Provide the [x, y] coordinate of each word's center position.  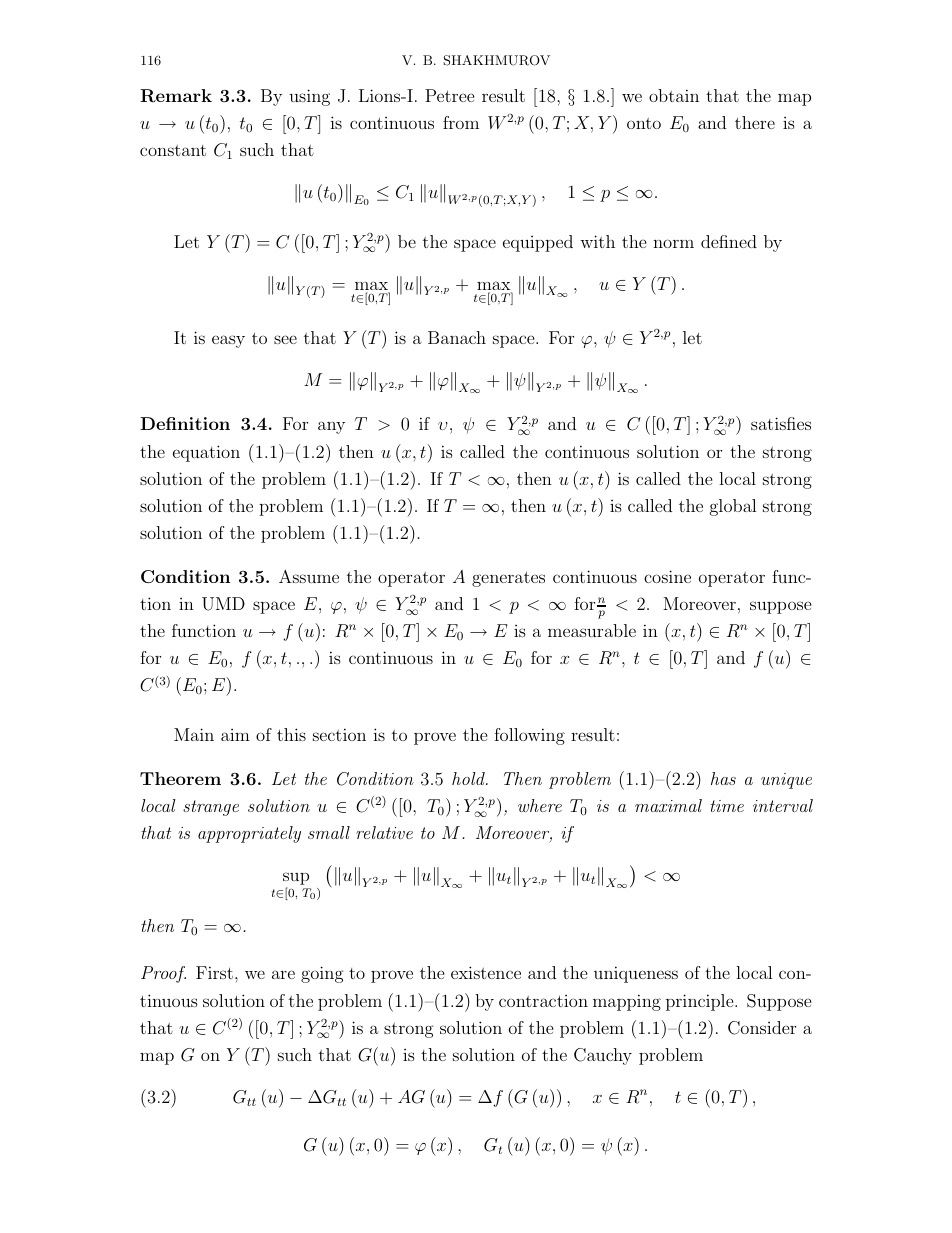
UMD [223, 604]
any [331, 427]
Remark [176, 96]
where [540, 805]
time [727, 806]
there [755, 122]
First [214, 972]
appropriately [249, 834]
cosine [667, 576]
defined [729, 241]
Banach [457, 337]
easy [228, 341]
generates [508, 579]
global [733, 507]
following [529, 736]
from [461, 122]
